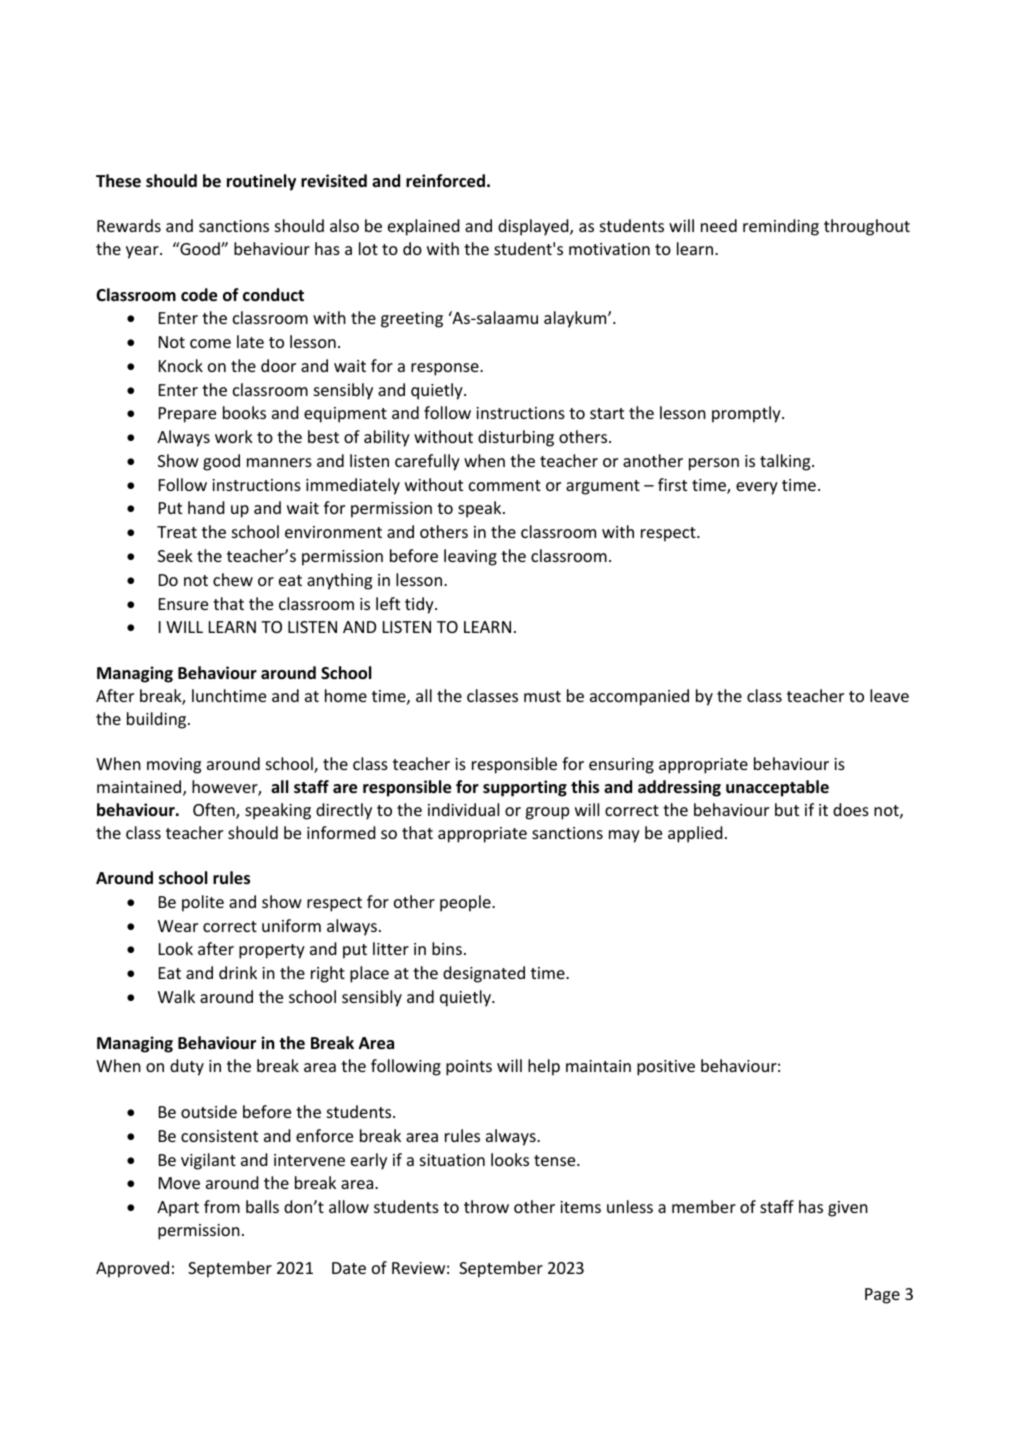 This document has width=1010, height=1429. Describe the element at coordinates (786, 462) in the document. I see `talking` at that location.
